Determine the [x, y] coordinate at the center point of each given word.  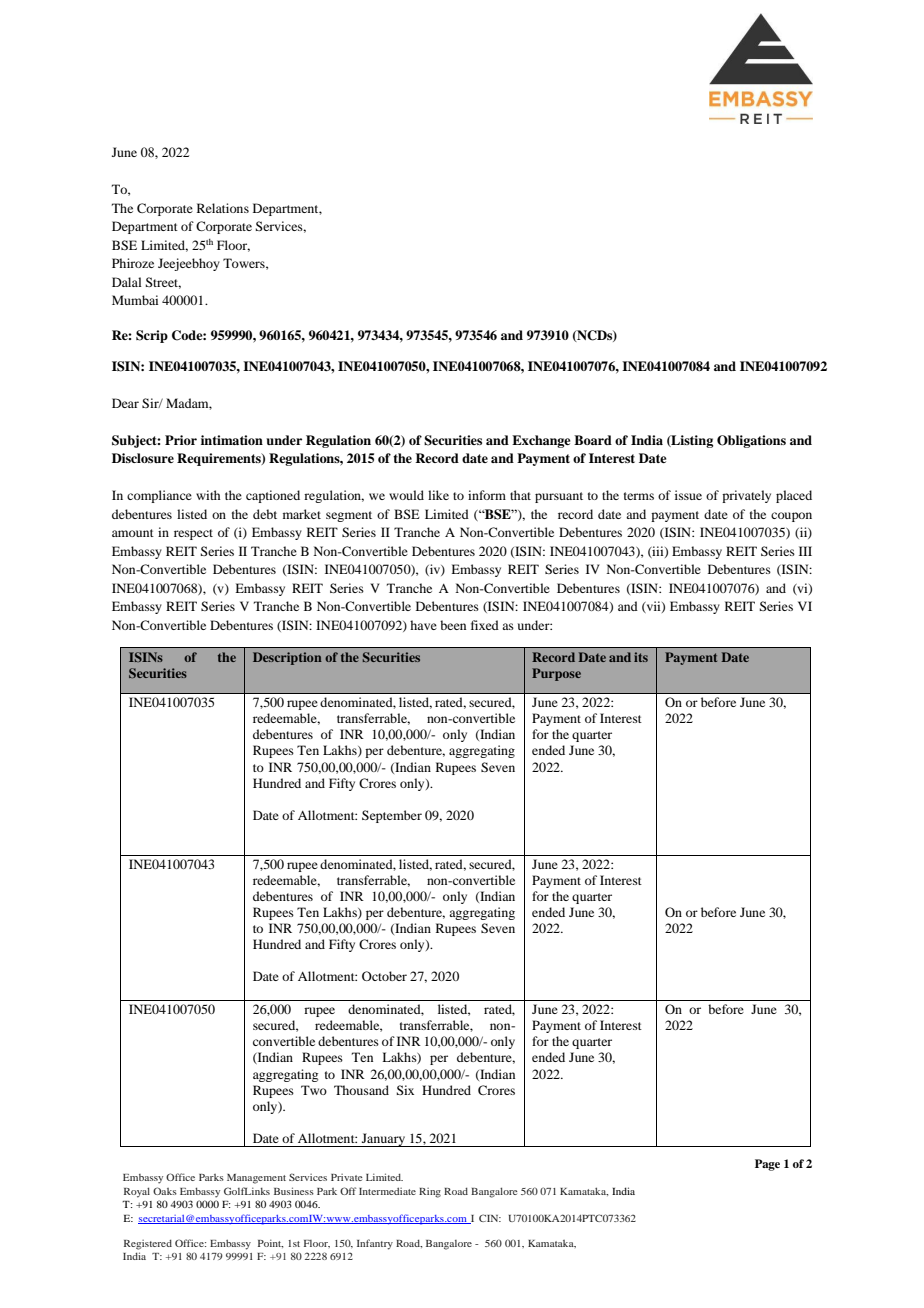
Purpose [556, 674]
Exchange [541, 441]
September [392, 816]
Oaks [165, 1191]
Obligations [751, 441]
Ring [430, 1193]
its [641, 657]
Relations [223, 208]
